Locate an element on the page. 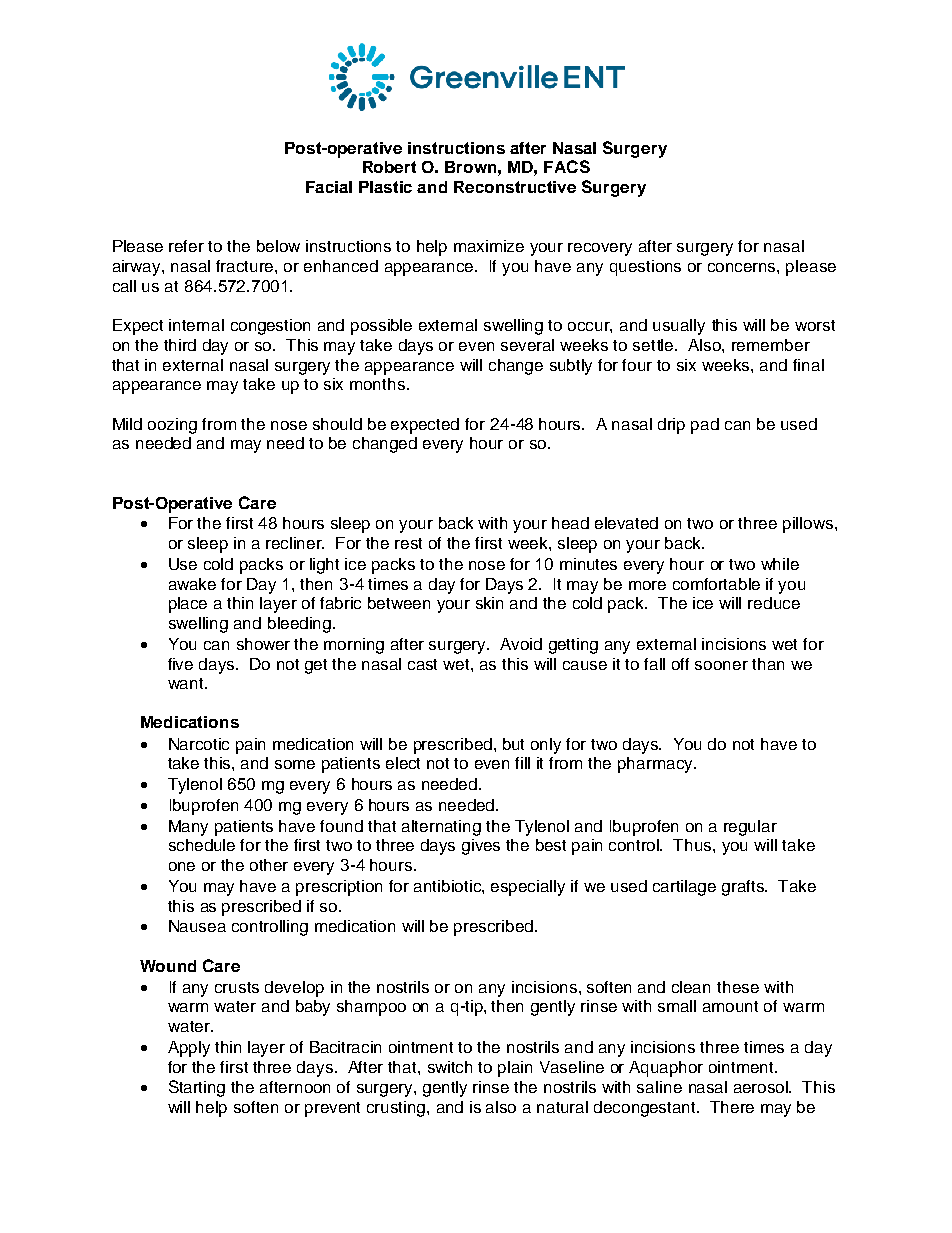 The height and width of the image is (1233, 952). Starting is located at coordinates (197, 1088).
